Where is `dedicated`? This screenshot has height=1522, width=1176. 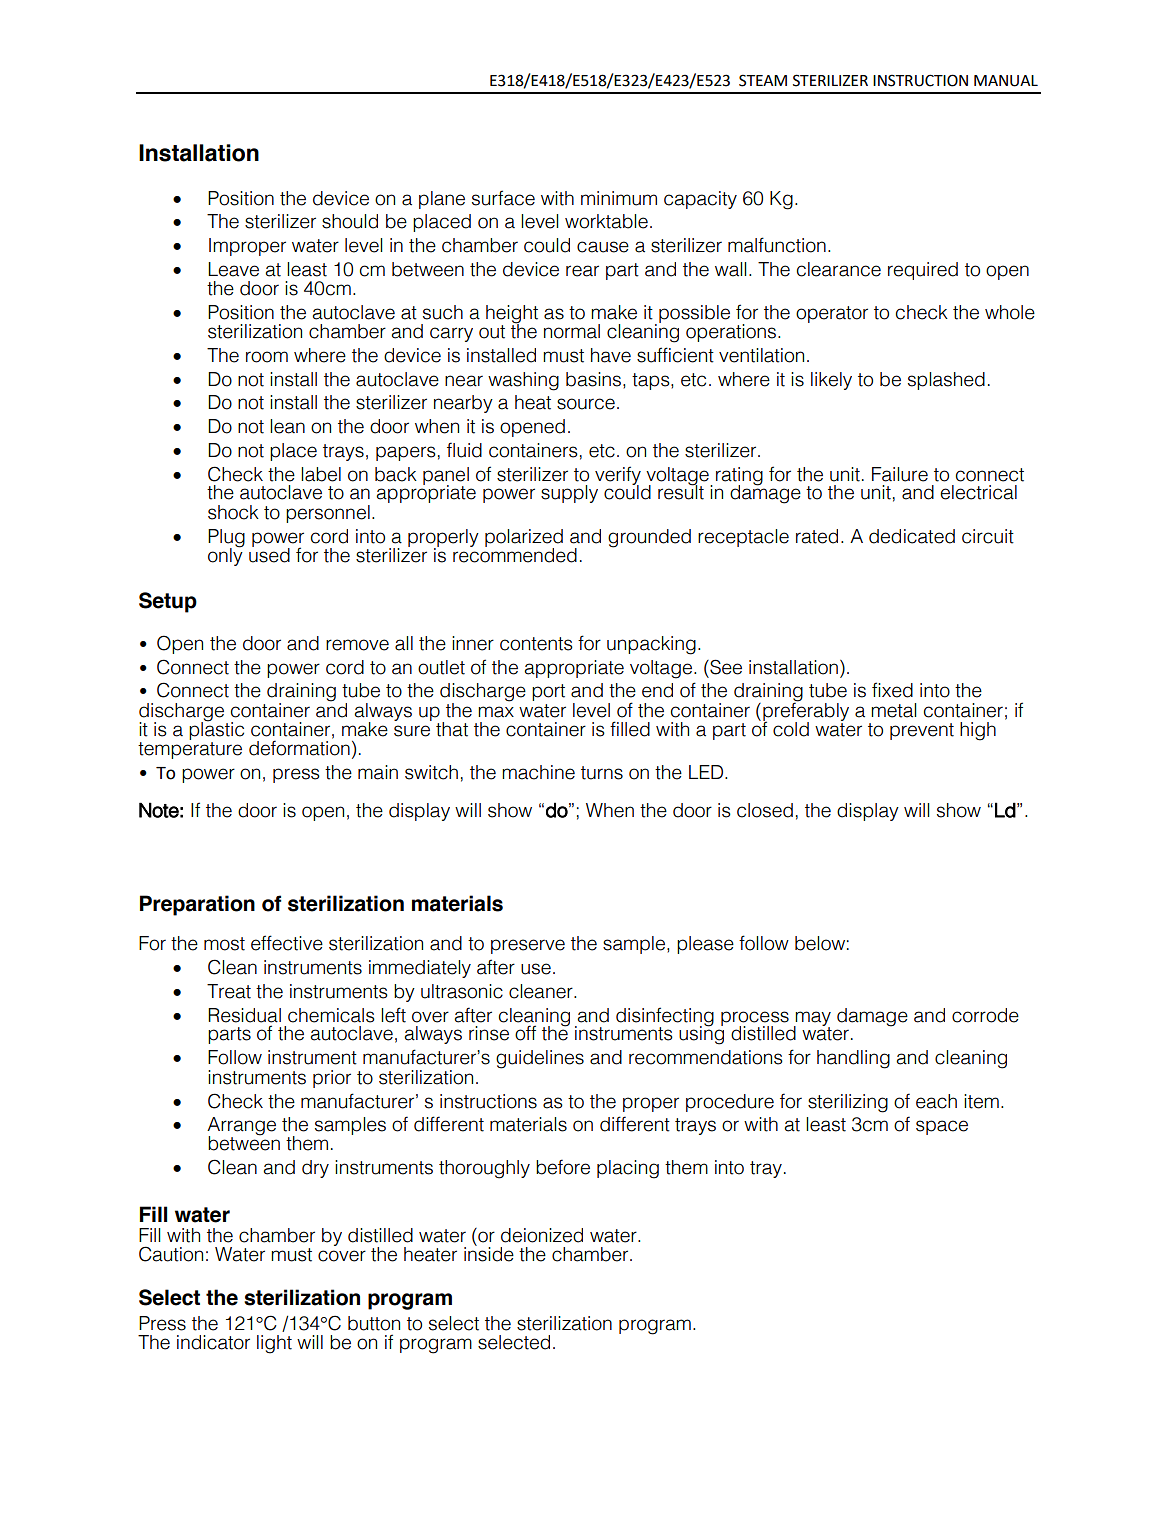
dedicated is located at coordinates (912, 536).
